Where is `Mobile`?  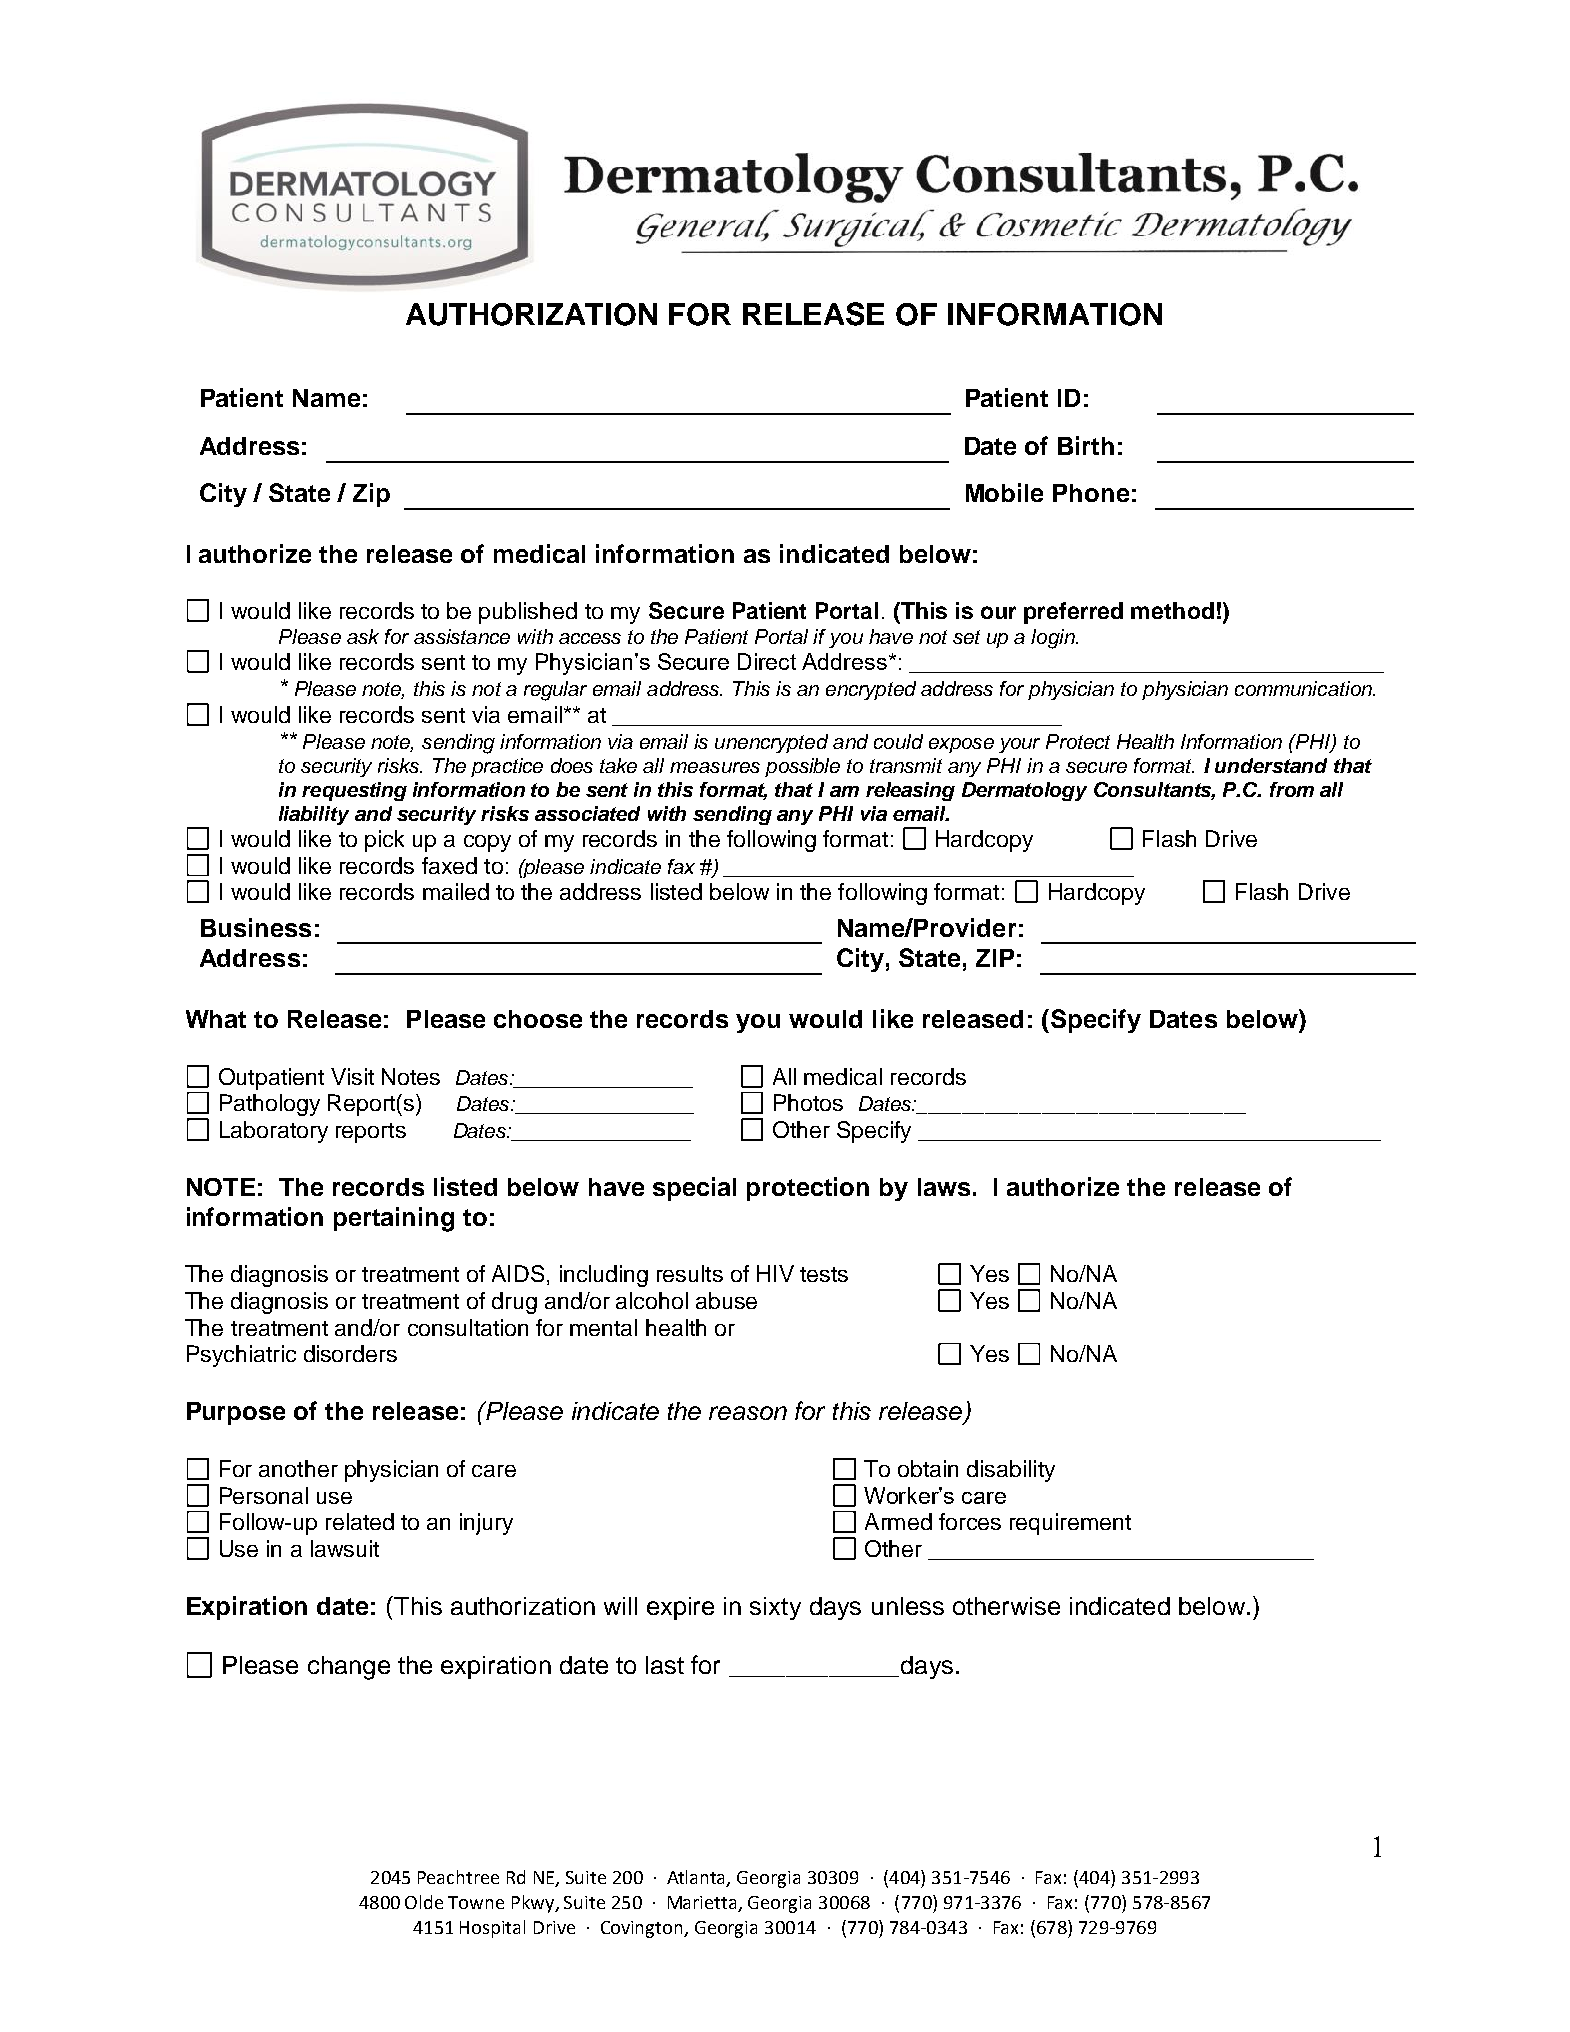 Mobile is located at coordinates (1004, 492).
